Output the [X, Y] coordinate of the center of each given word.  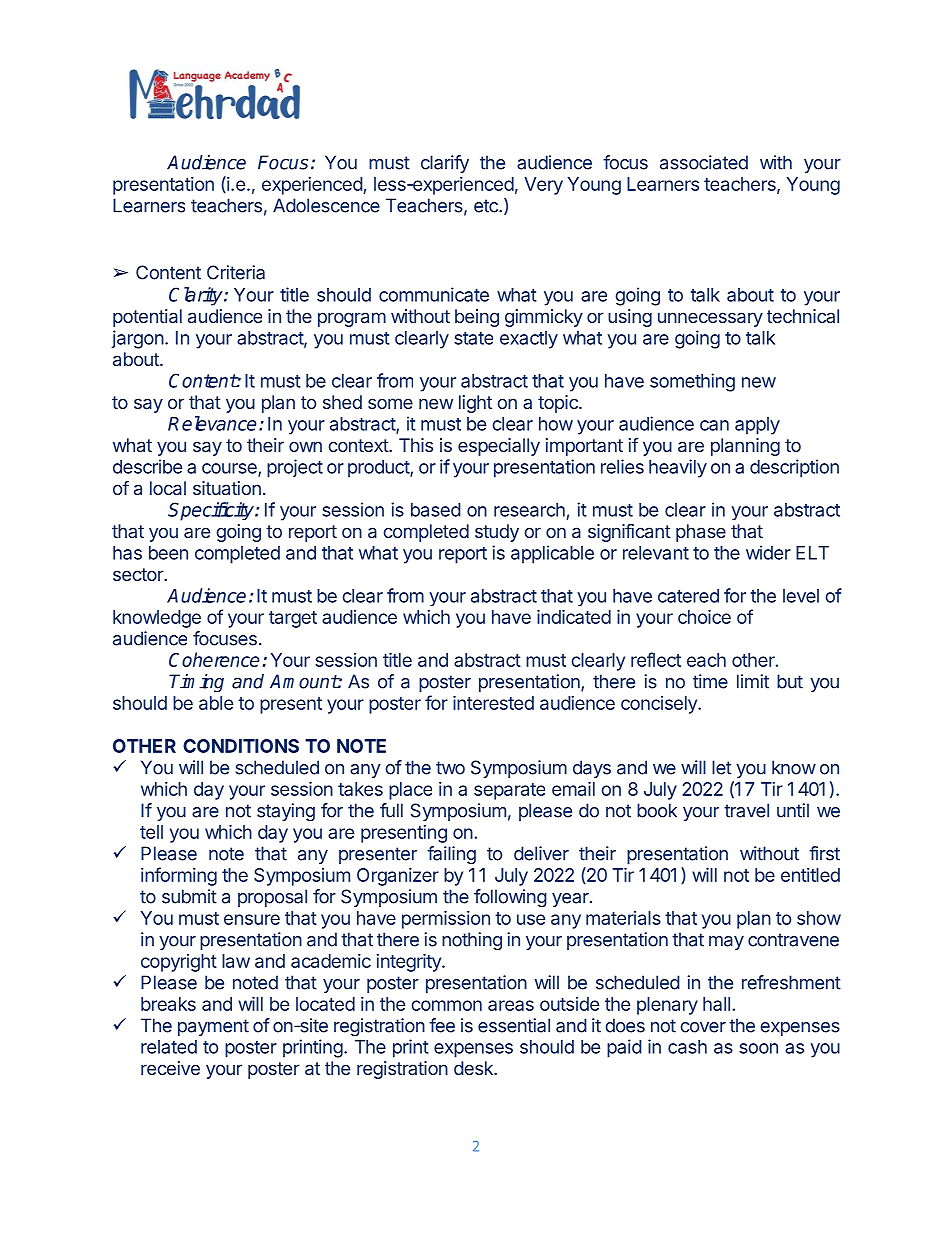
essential [514, 1025]
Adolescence [326, 205]
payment [213, 1027]
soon [758, 1048]
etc [487, 206]
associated [704, 162]
